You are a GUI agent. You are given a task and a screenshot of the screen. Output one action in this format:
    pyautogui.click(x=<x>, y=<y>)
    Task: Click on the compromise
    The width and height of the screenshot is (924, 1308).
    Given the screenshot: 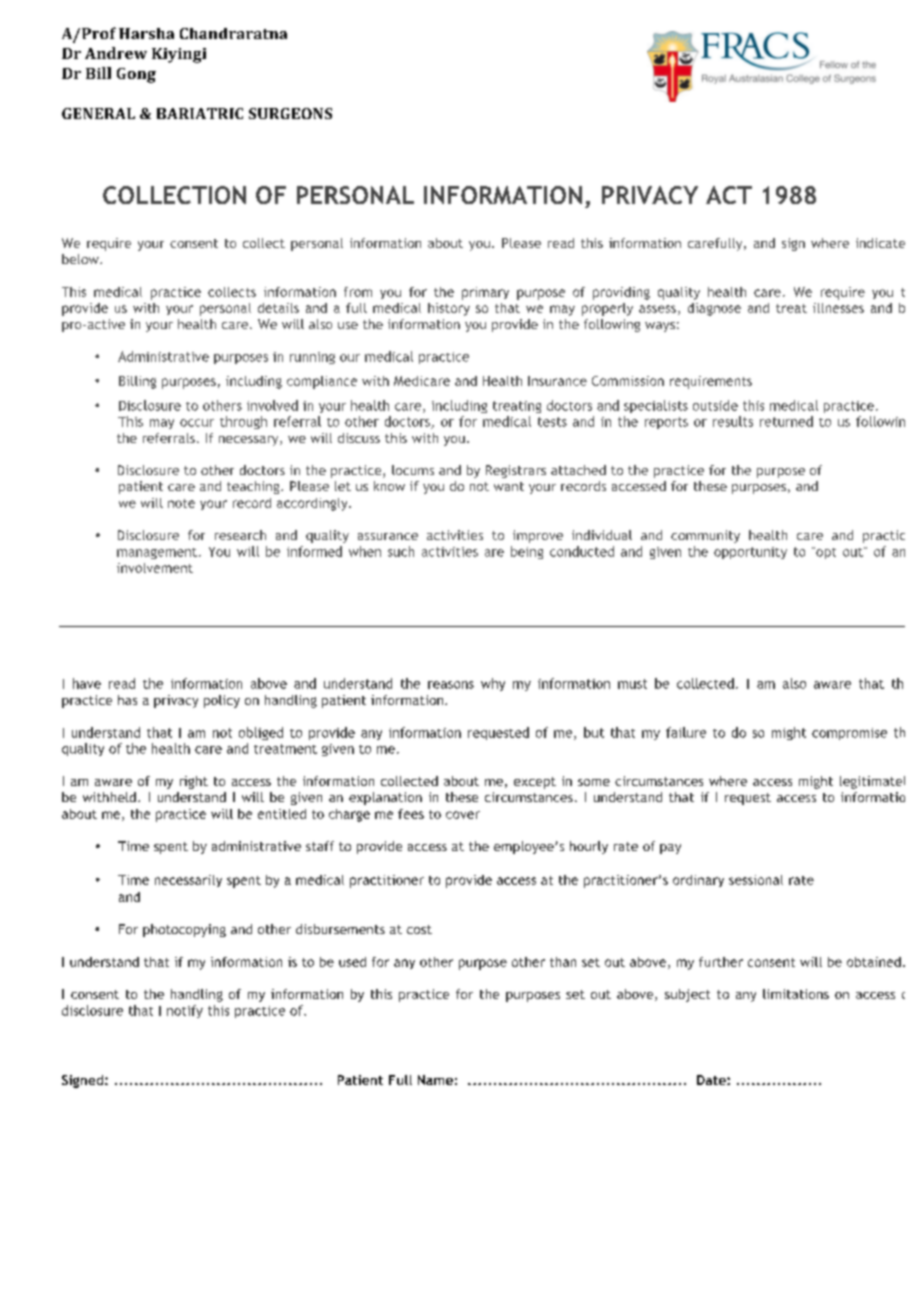 What is the action you would take?
    pyautogui.click(x=849, y=734)
